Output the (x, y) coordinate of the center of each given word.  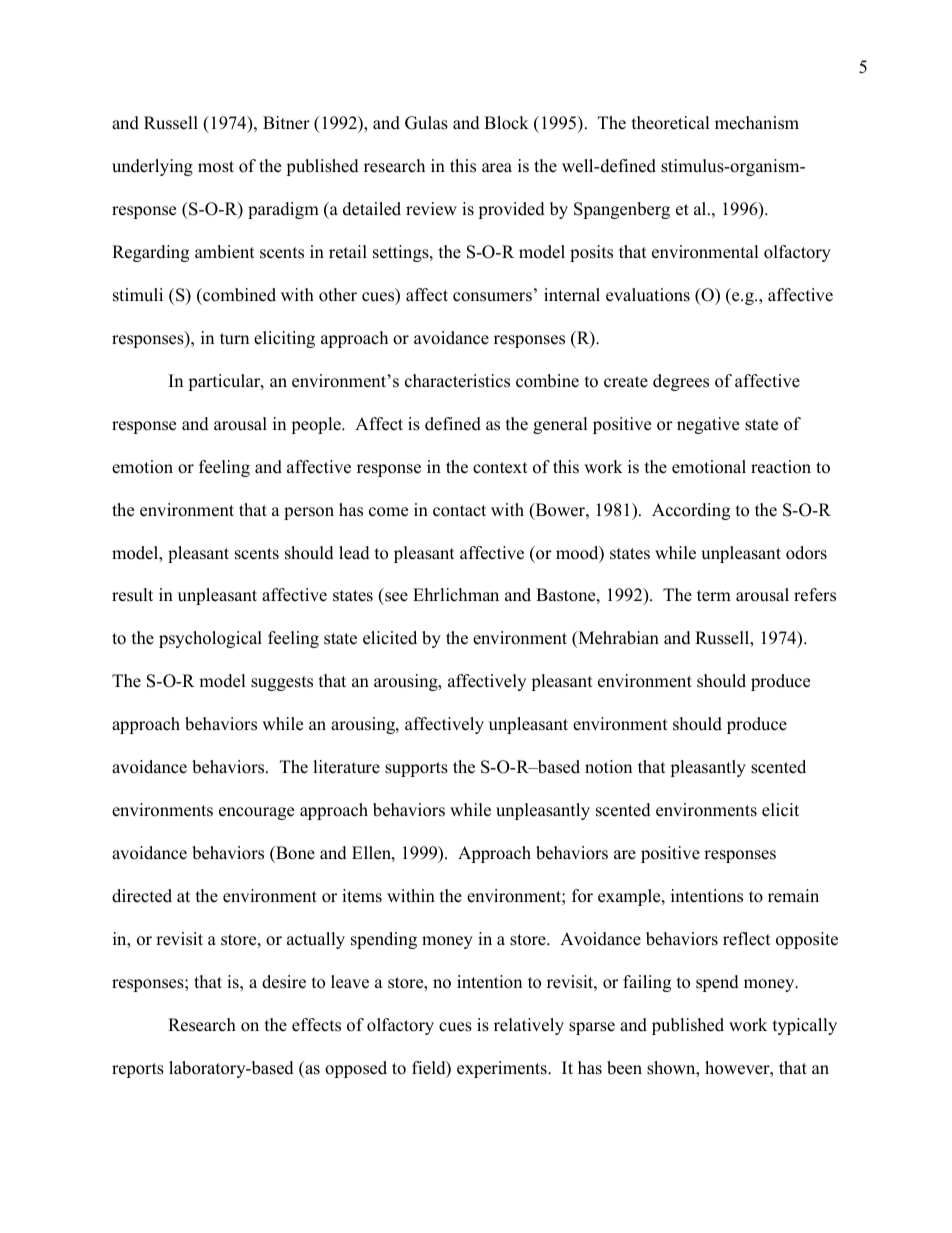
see (395, 598)
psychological (210, 639)
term (714, 596)
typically (805, 1026)
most (216, 167)
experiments (503, 1069)
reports (138, 1070)
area (497, 168)
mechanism (757, 123)
